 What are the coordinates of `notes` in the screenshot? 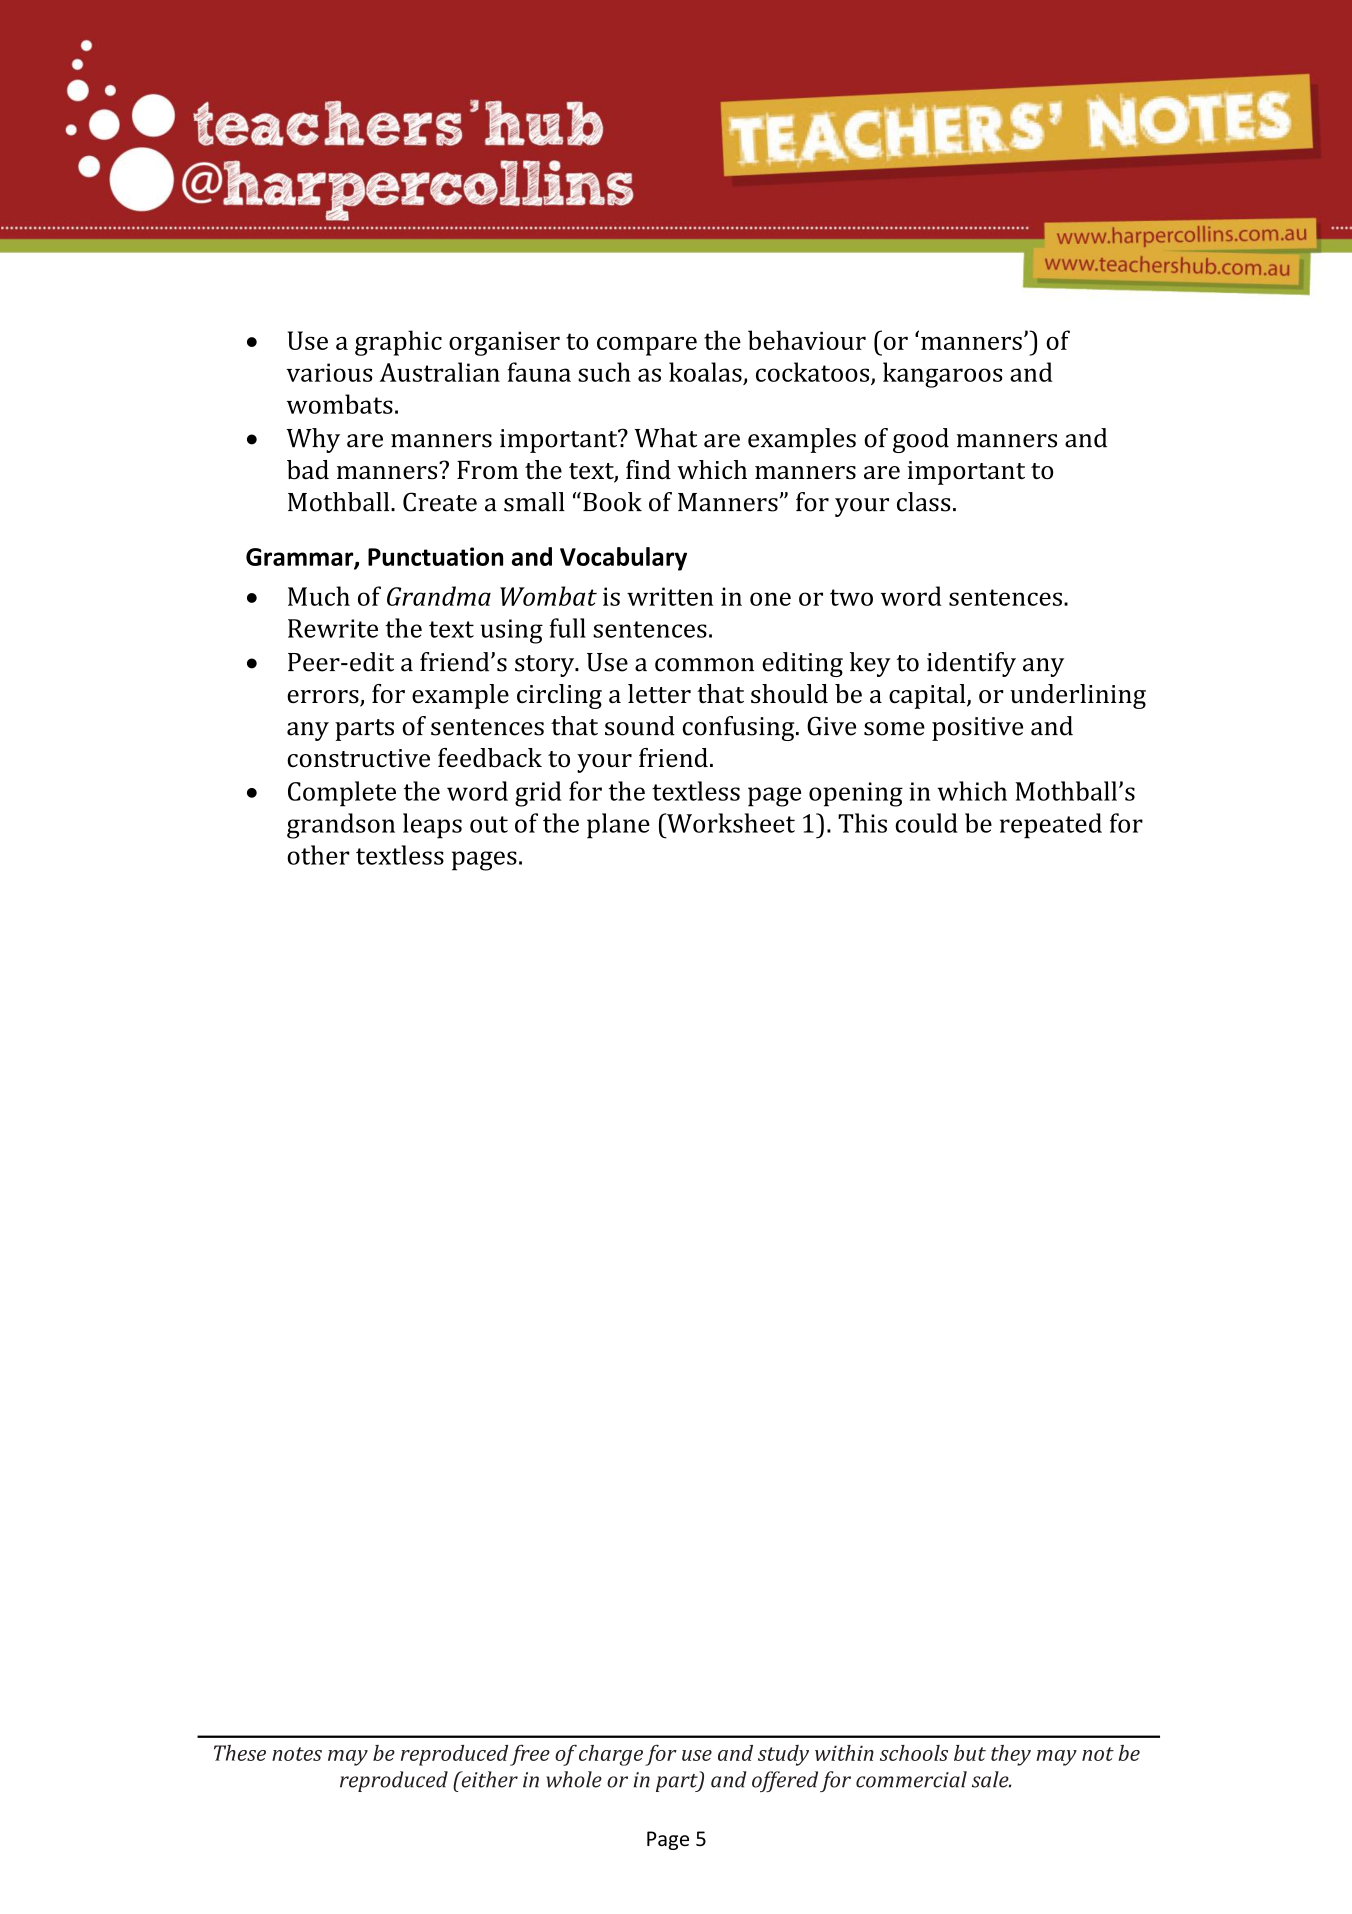 It's located at (297, 1754).
